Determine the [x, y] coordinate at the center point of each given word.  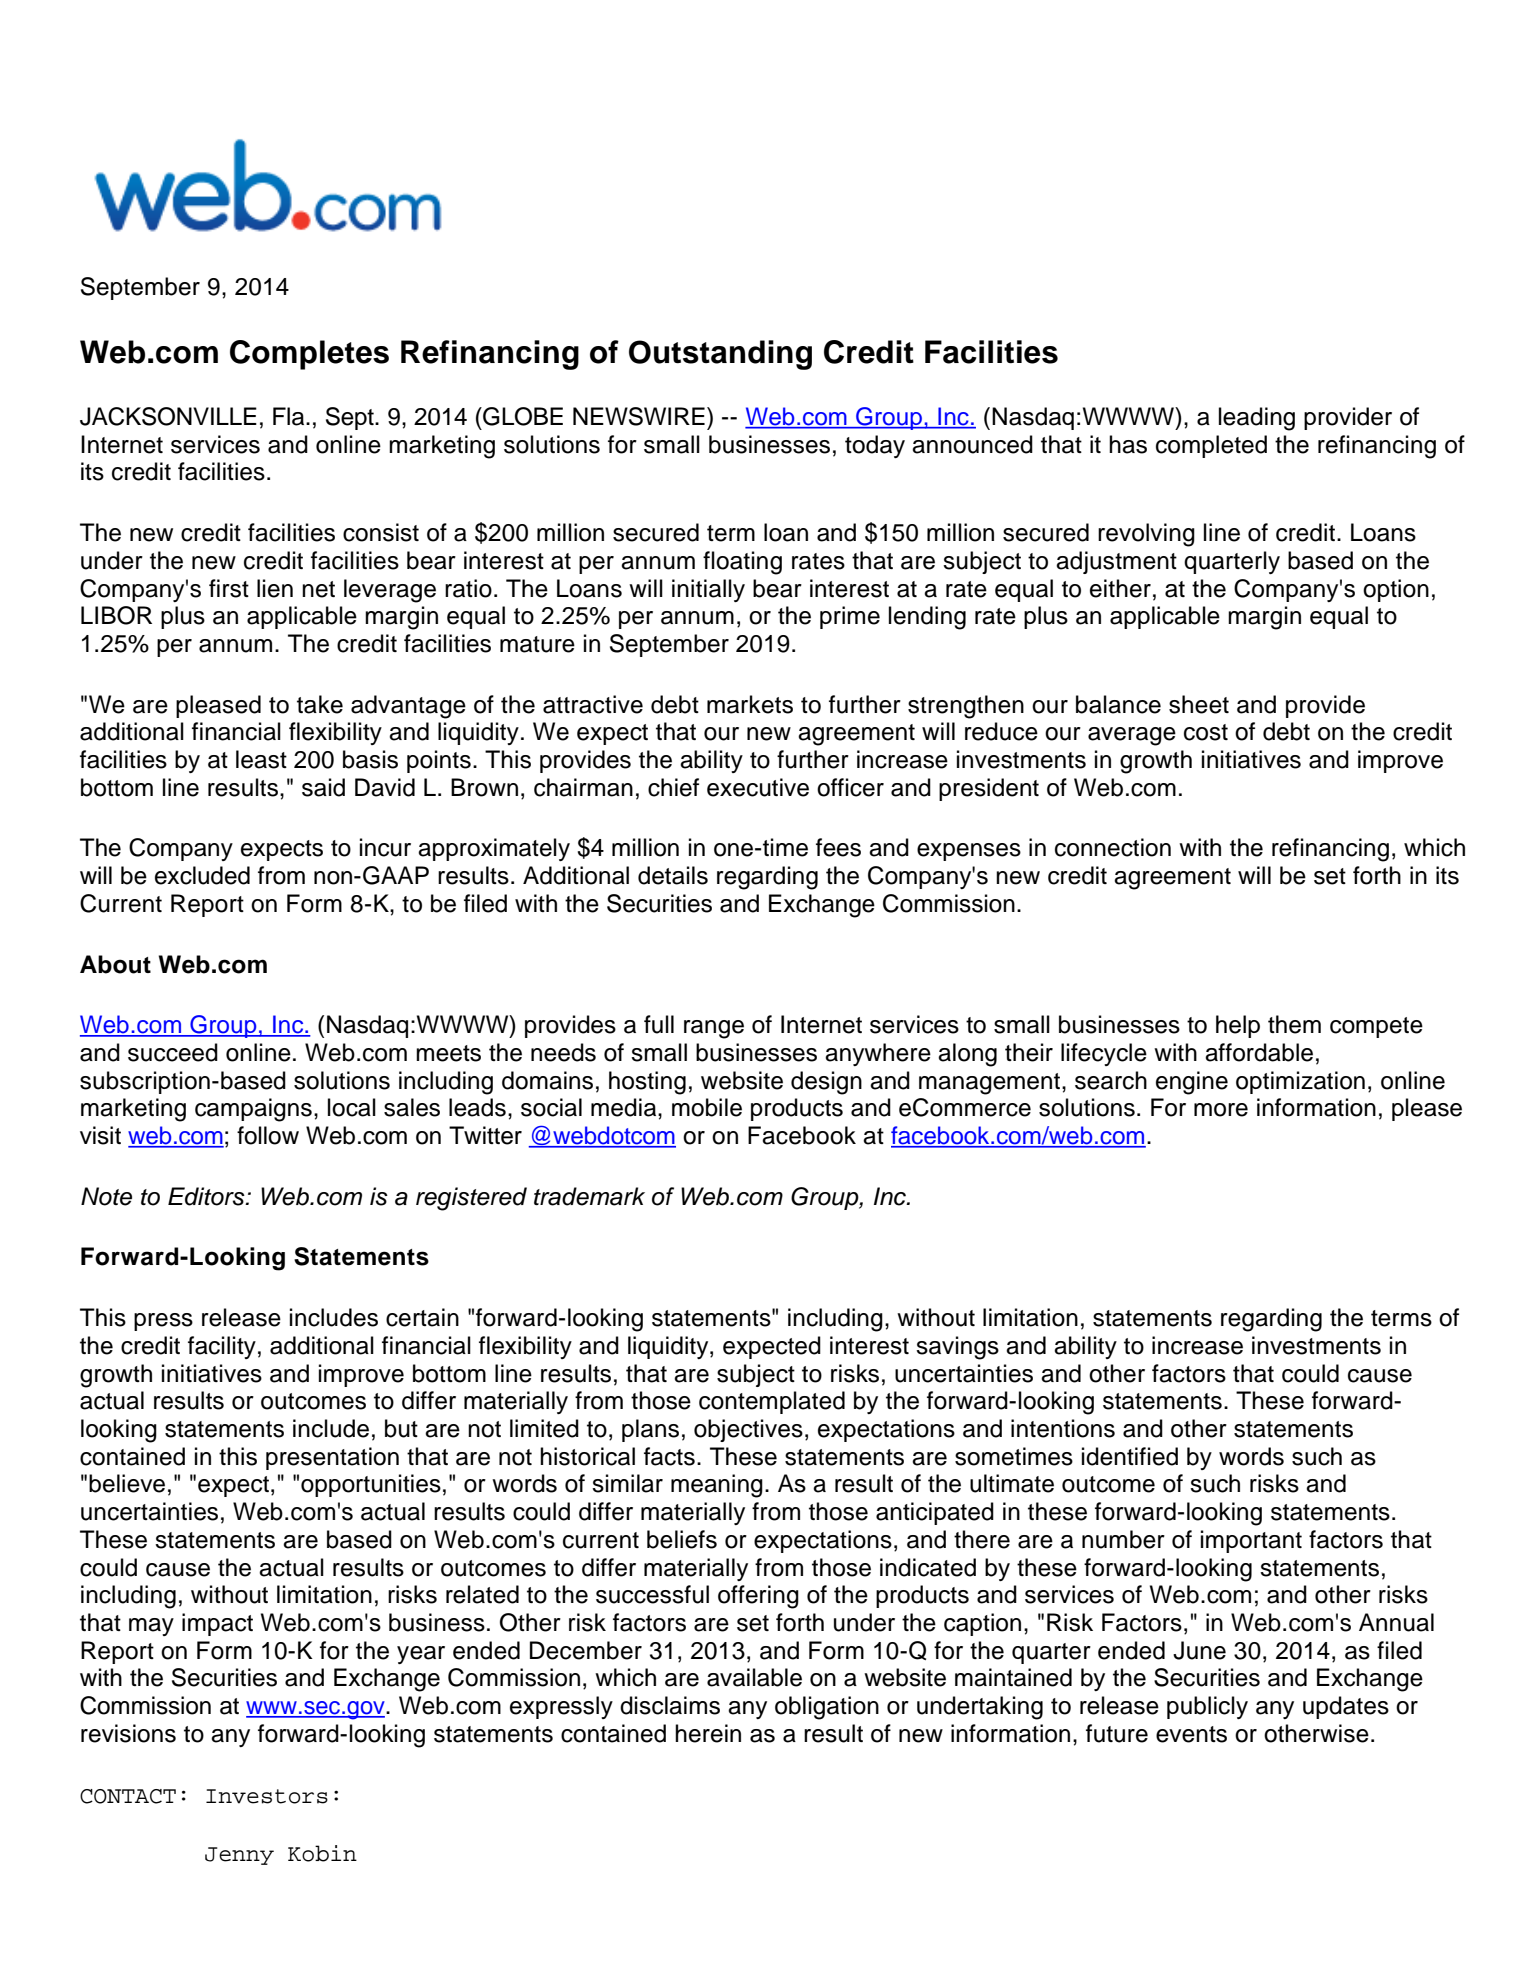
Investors [267, 1796]
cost [1206, 732]
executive [758, 787]
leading [1257, 419]
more [1221, 1110]
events [1191, 1734]
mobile [707, 1107]
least [261, 759]
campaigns [253, 1110]
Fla [290, 416]
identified [1130, 1456]
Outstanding [720, 355]
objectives [748, 1430]
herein [708, 1733]
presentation [332, 1458]
